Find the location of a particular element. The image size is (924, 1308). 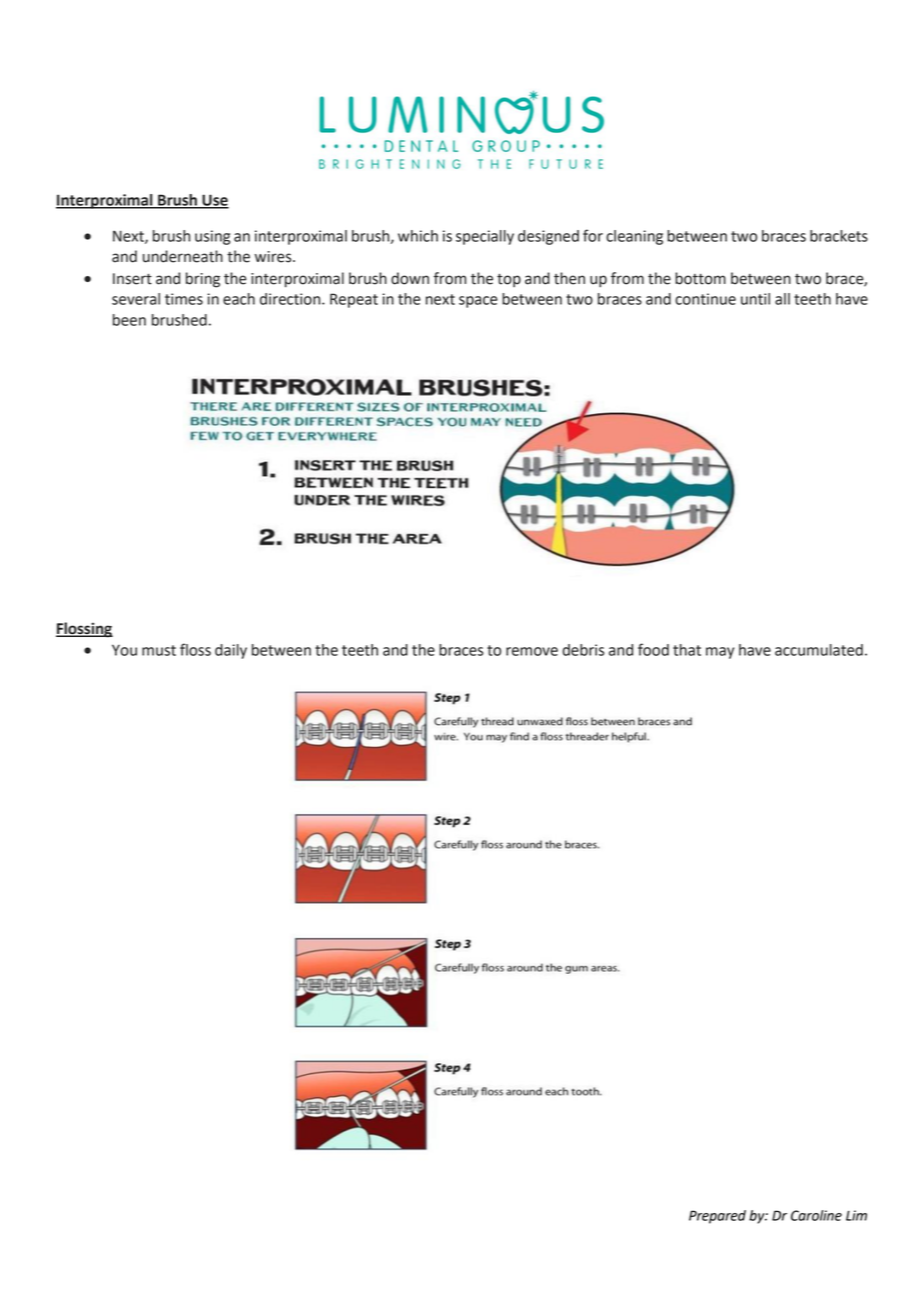

may is located at coordinates (720, 653).
